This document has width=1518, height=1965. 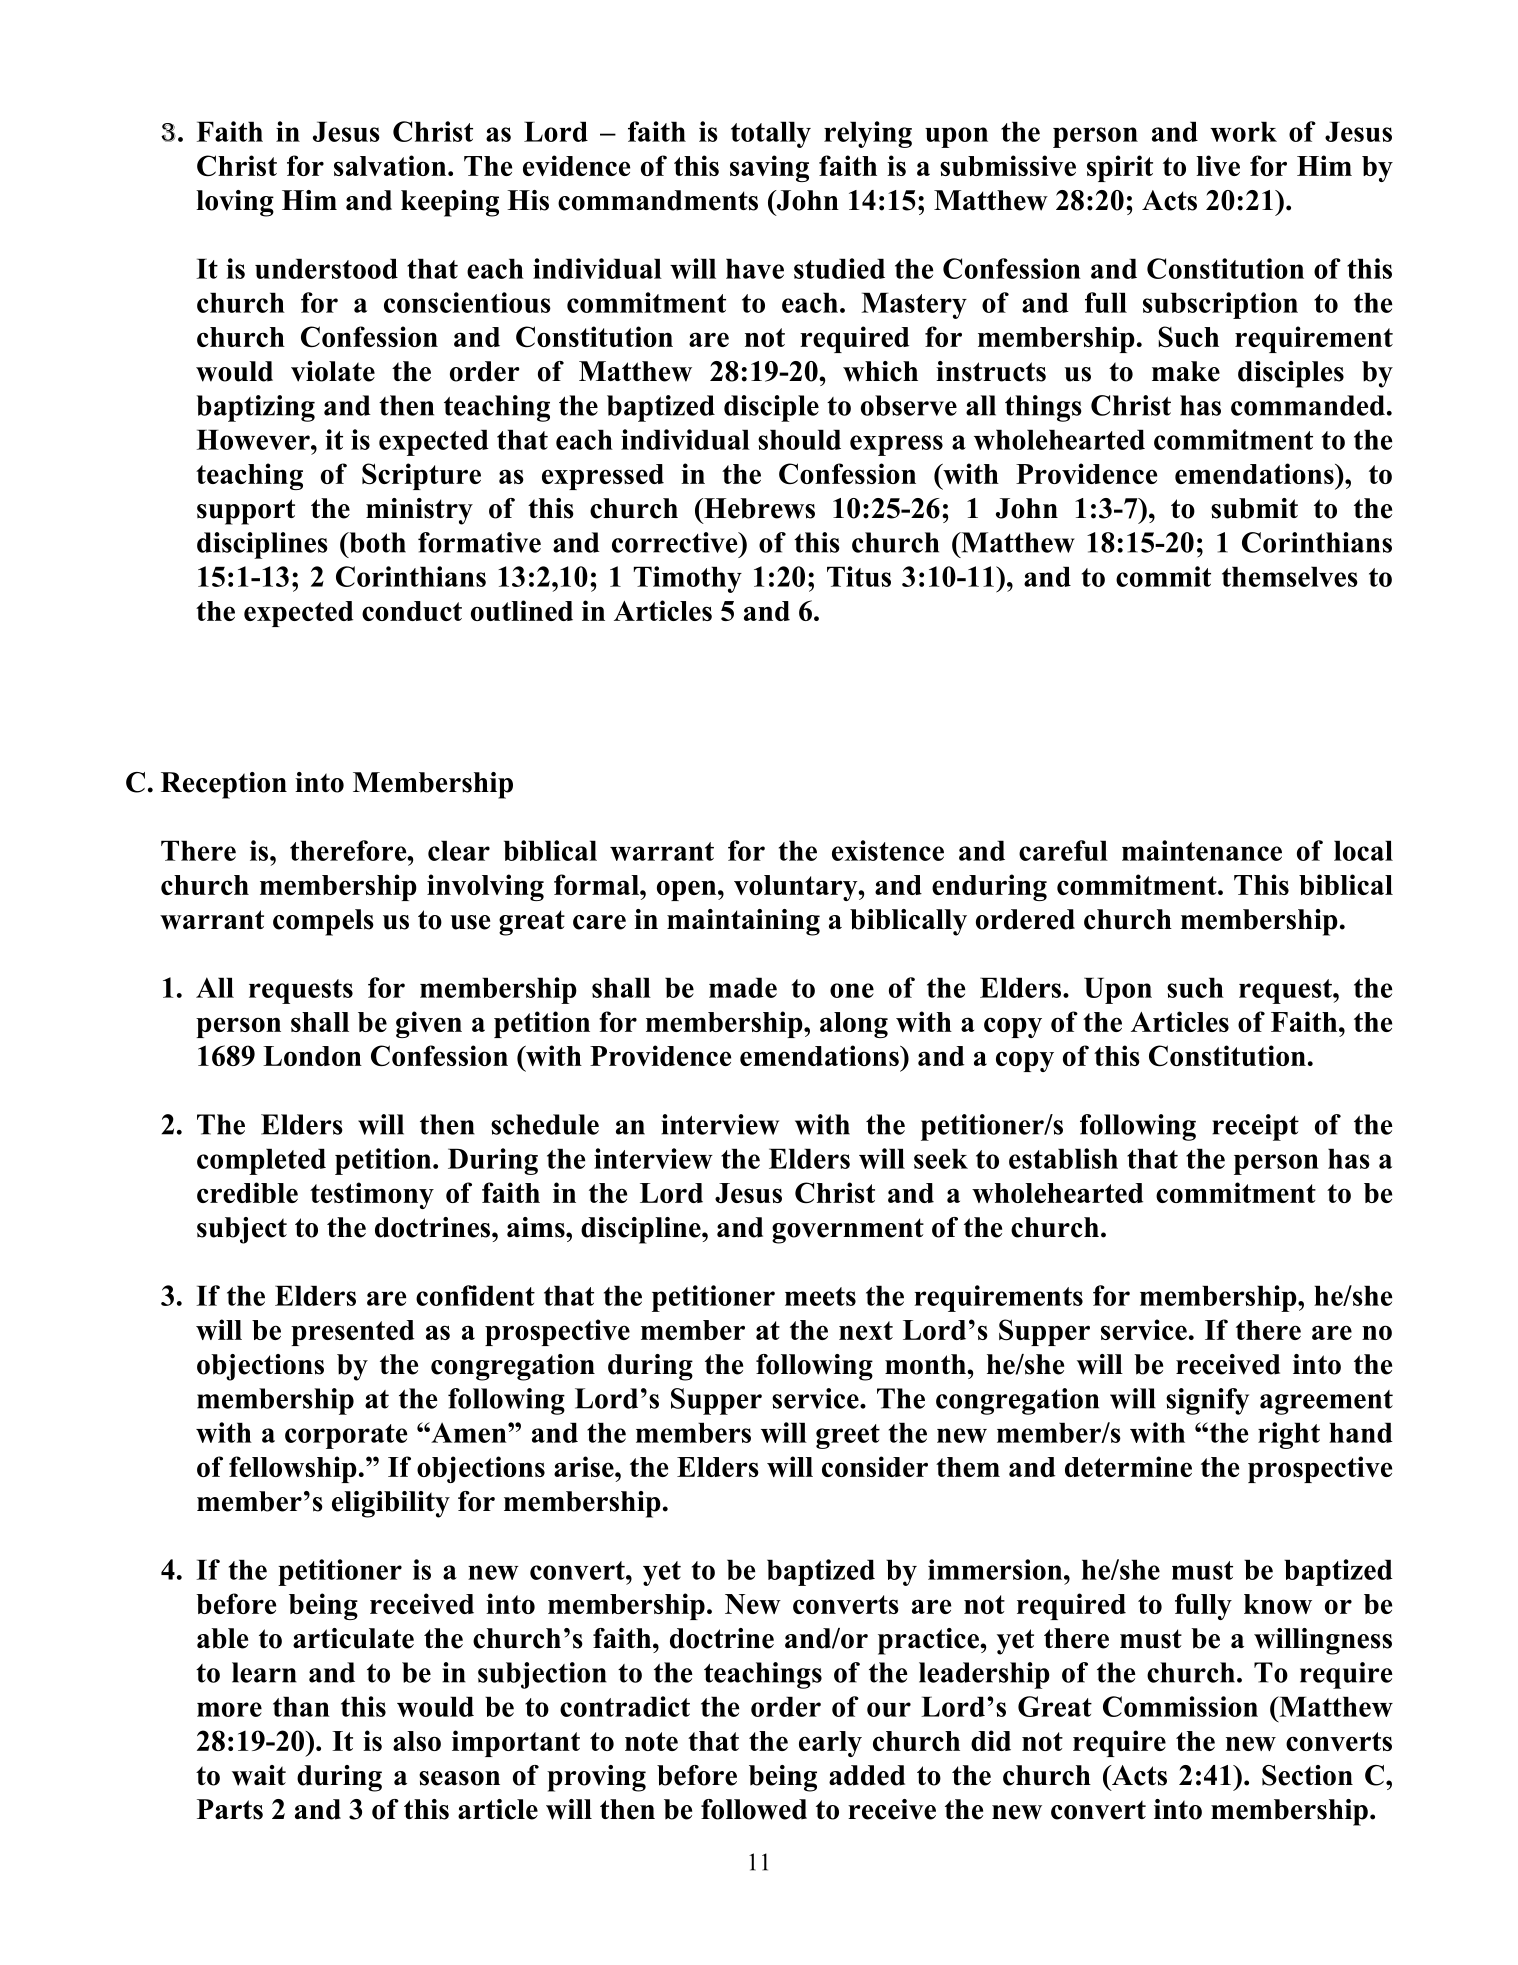 What do you see at coordinates (1218, 165) in the document?
I see `live` at bounding box center [1218, 165].
